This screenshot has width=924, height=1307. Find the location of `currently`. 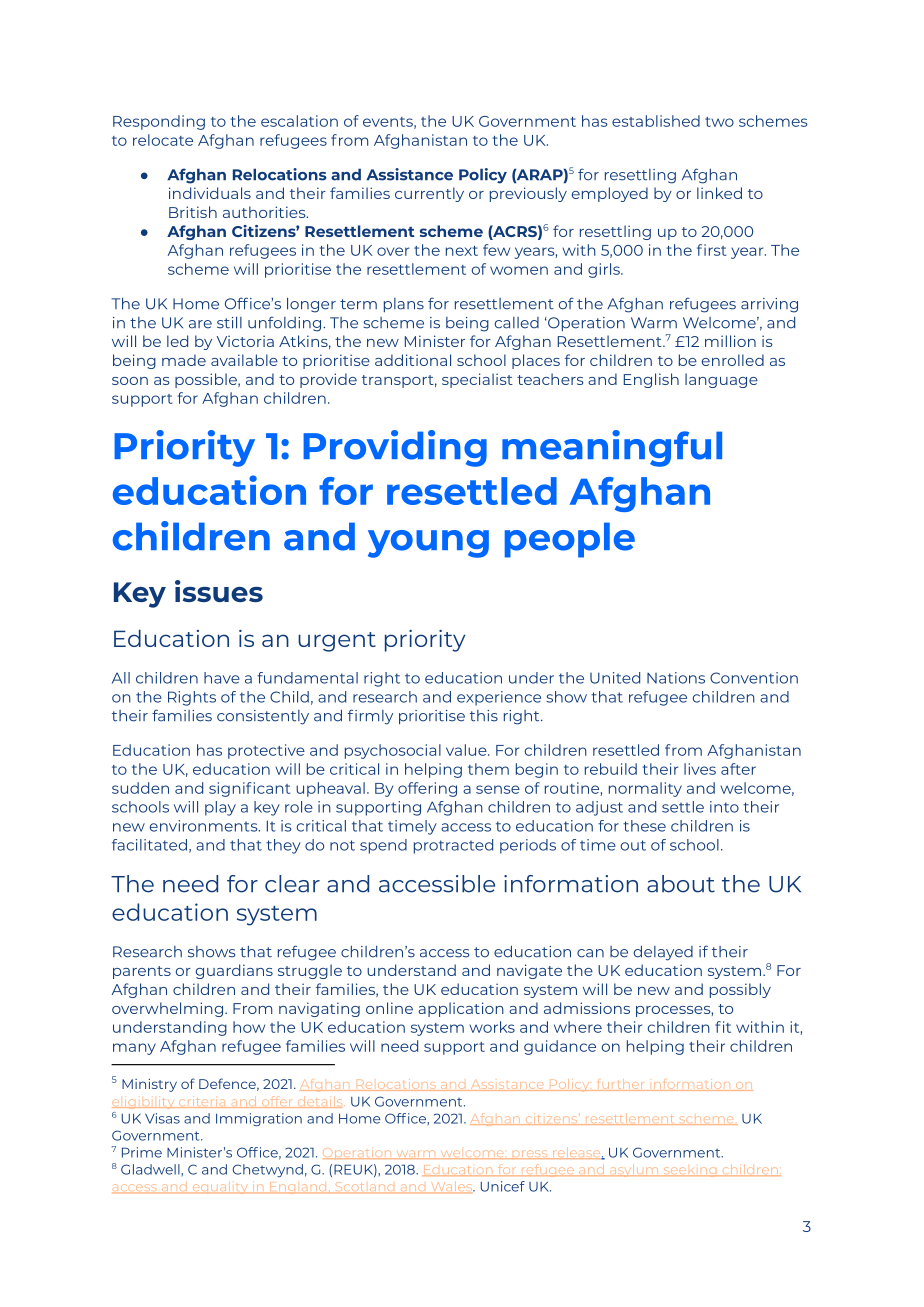

currently is located at coordinates (429, 194).
